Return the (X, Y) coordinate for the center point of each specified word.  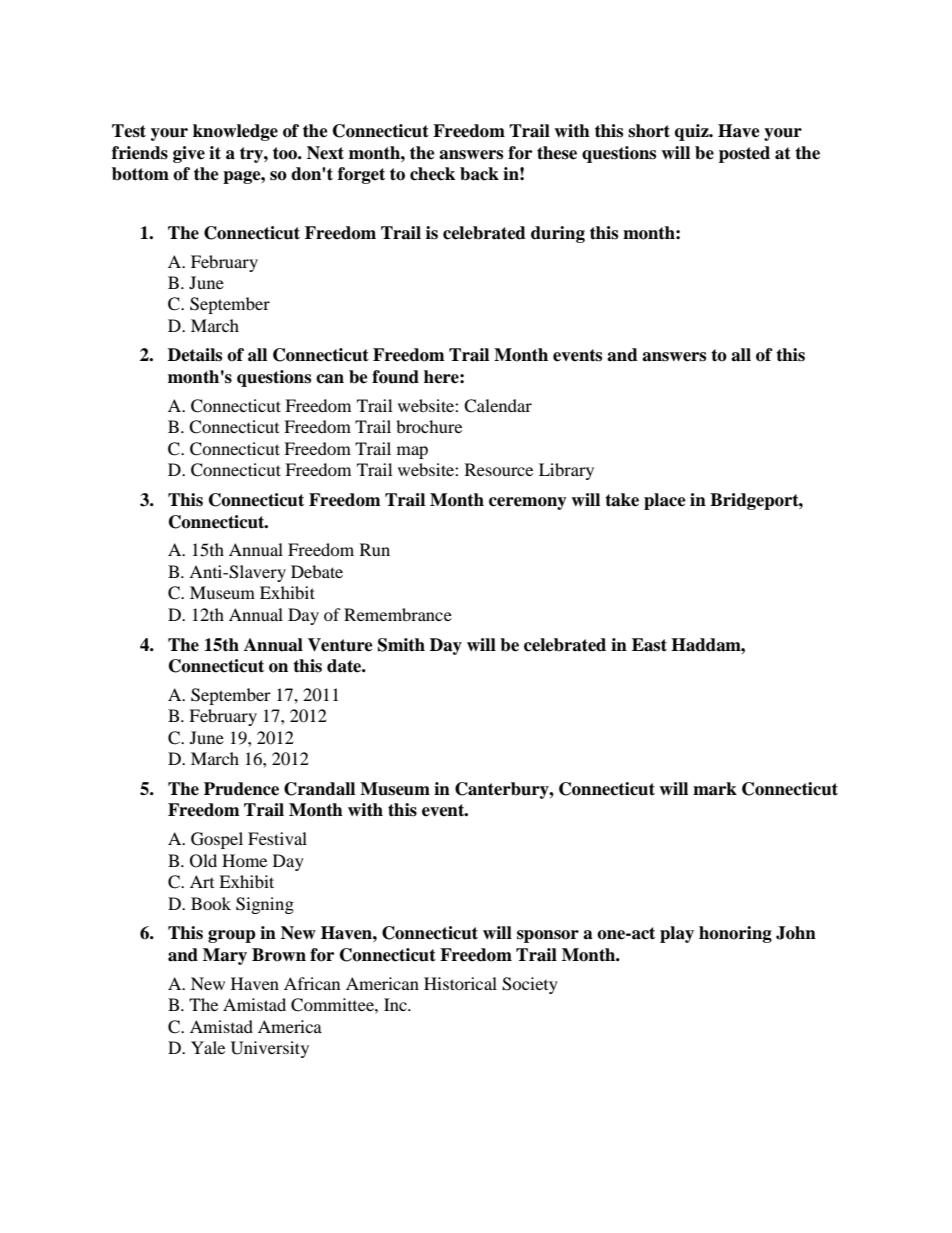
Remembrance (398, 614)
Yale (208, 1047)
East (649, 645)
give (189, 154)
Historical (460, 983)
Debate (317, 571)
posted (744, 154)
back (479, 174)
